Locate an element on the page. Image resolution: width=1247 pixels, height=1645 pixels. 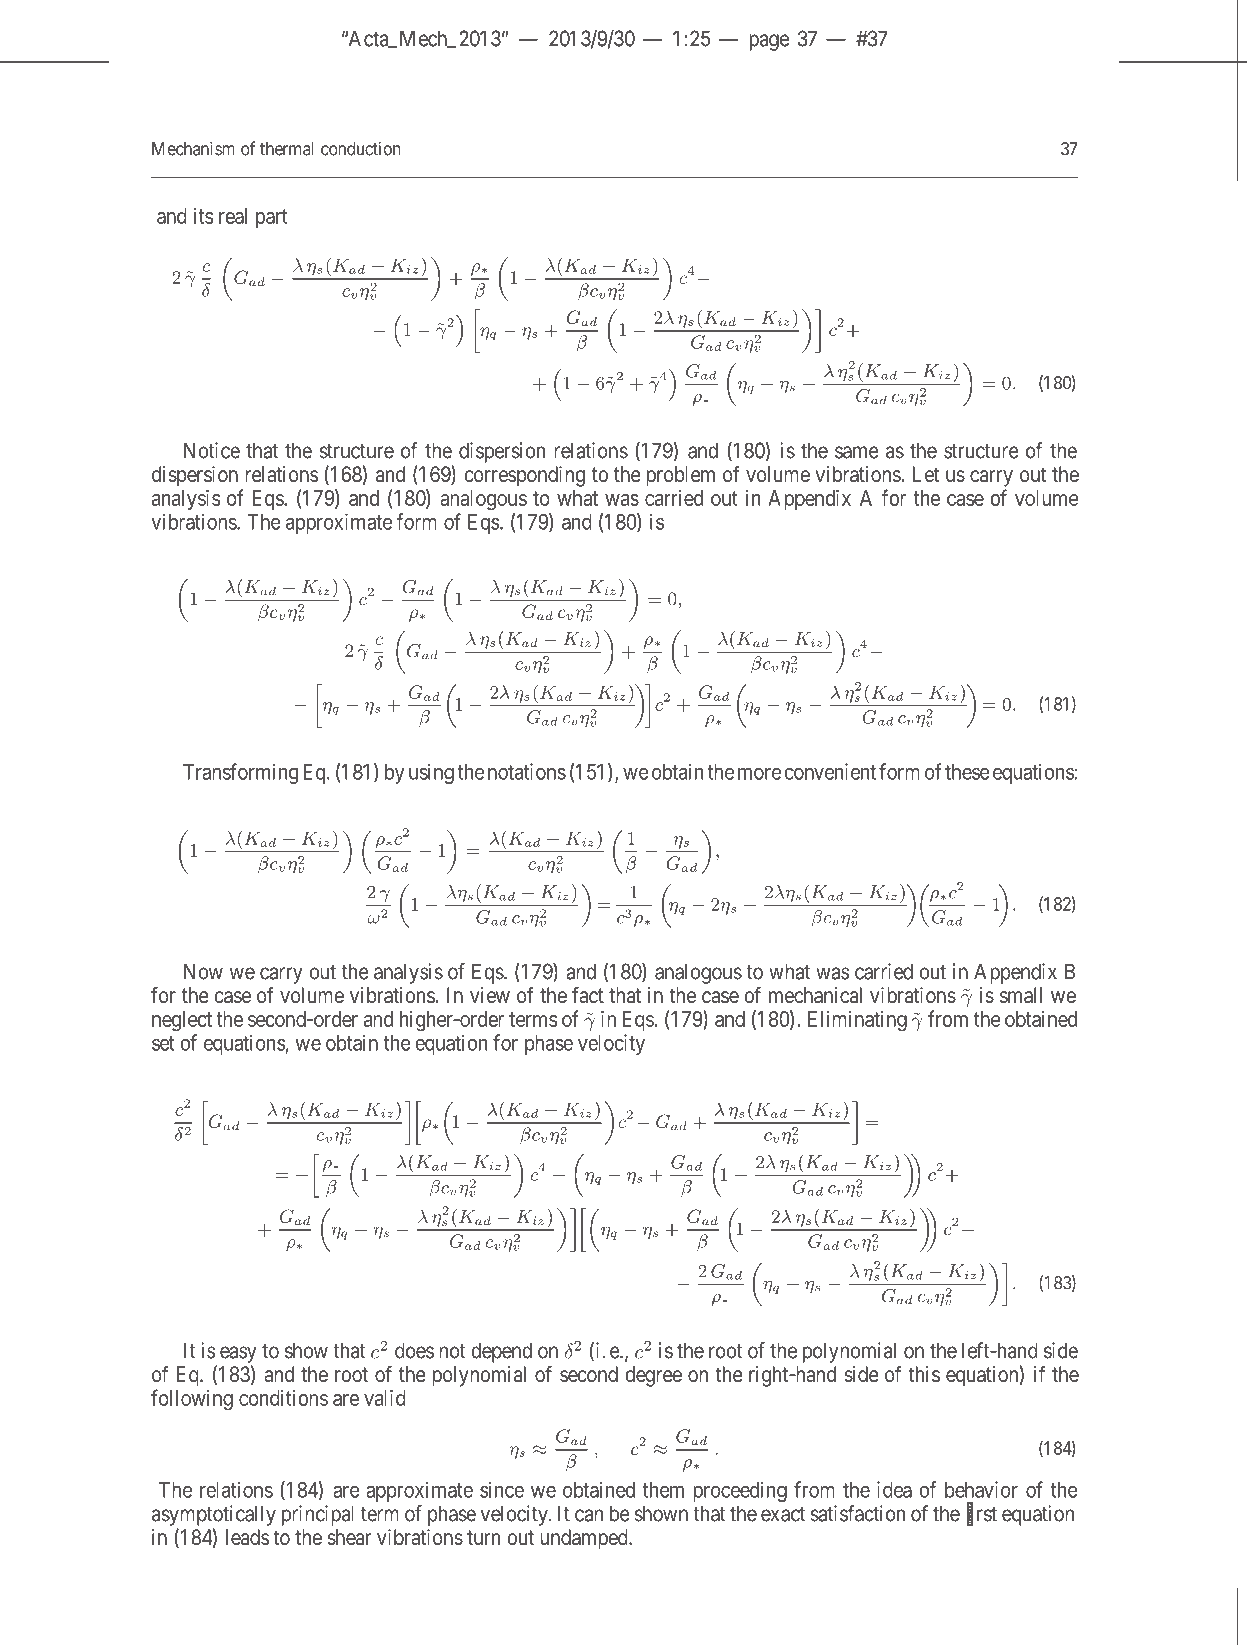
these is located at coordinates (967, 772).
